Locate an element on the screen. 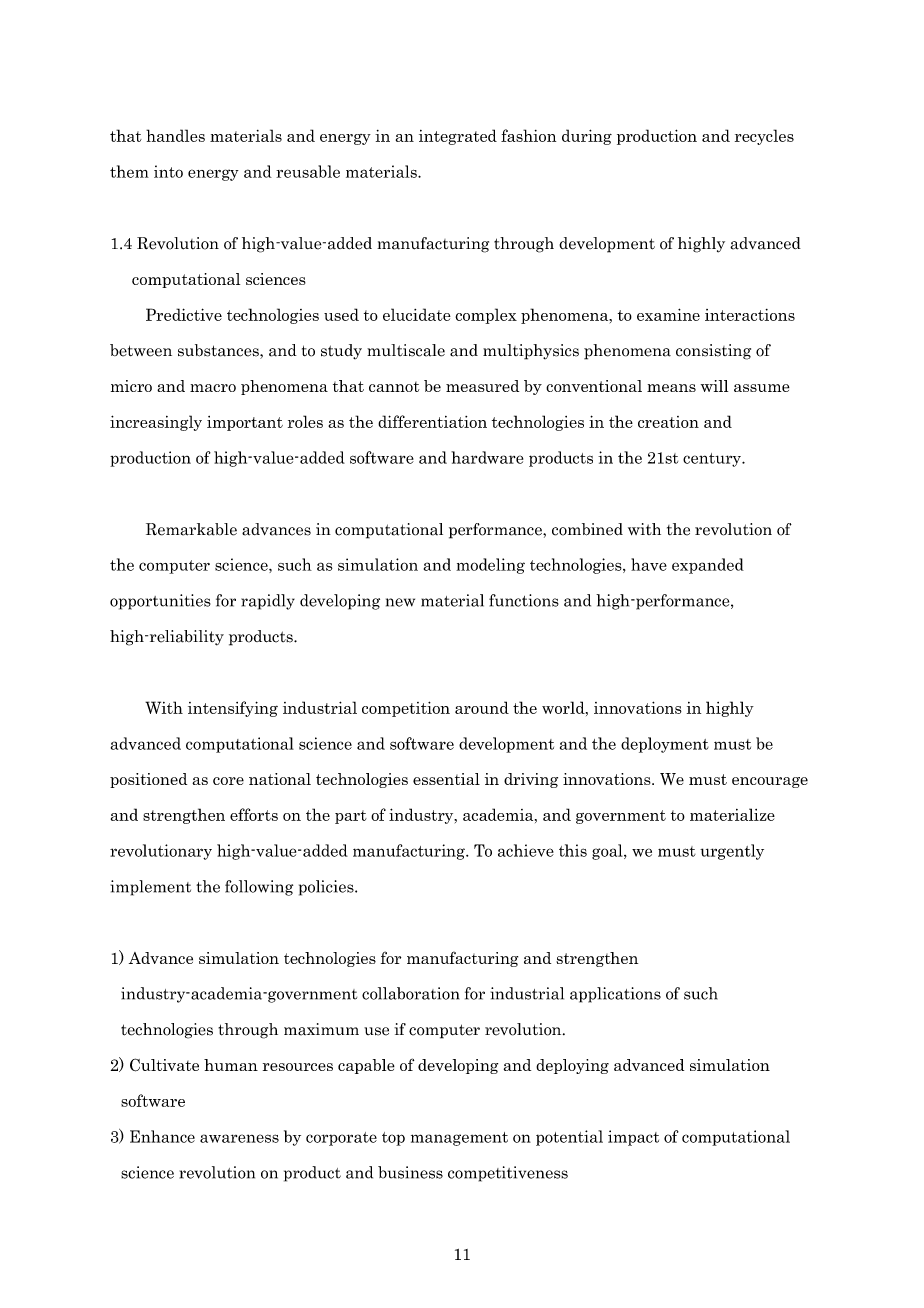  management is located at coordinates (459, 1139).
